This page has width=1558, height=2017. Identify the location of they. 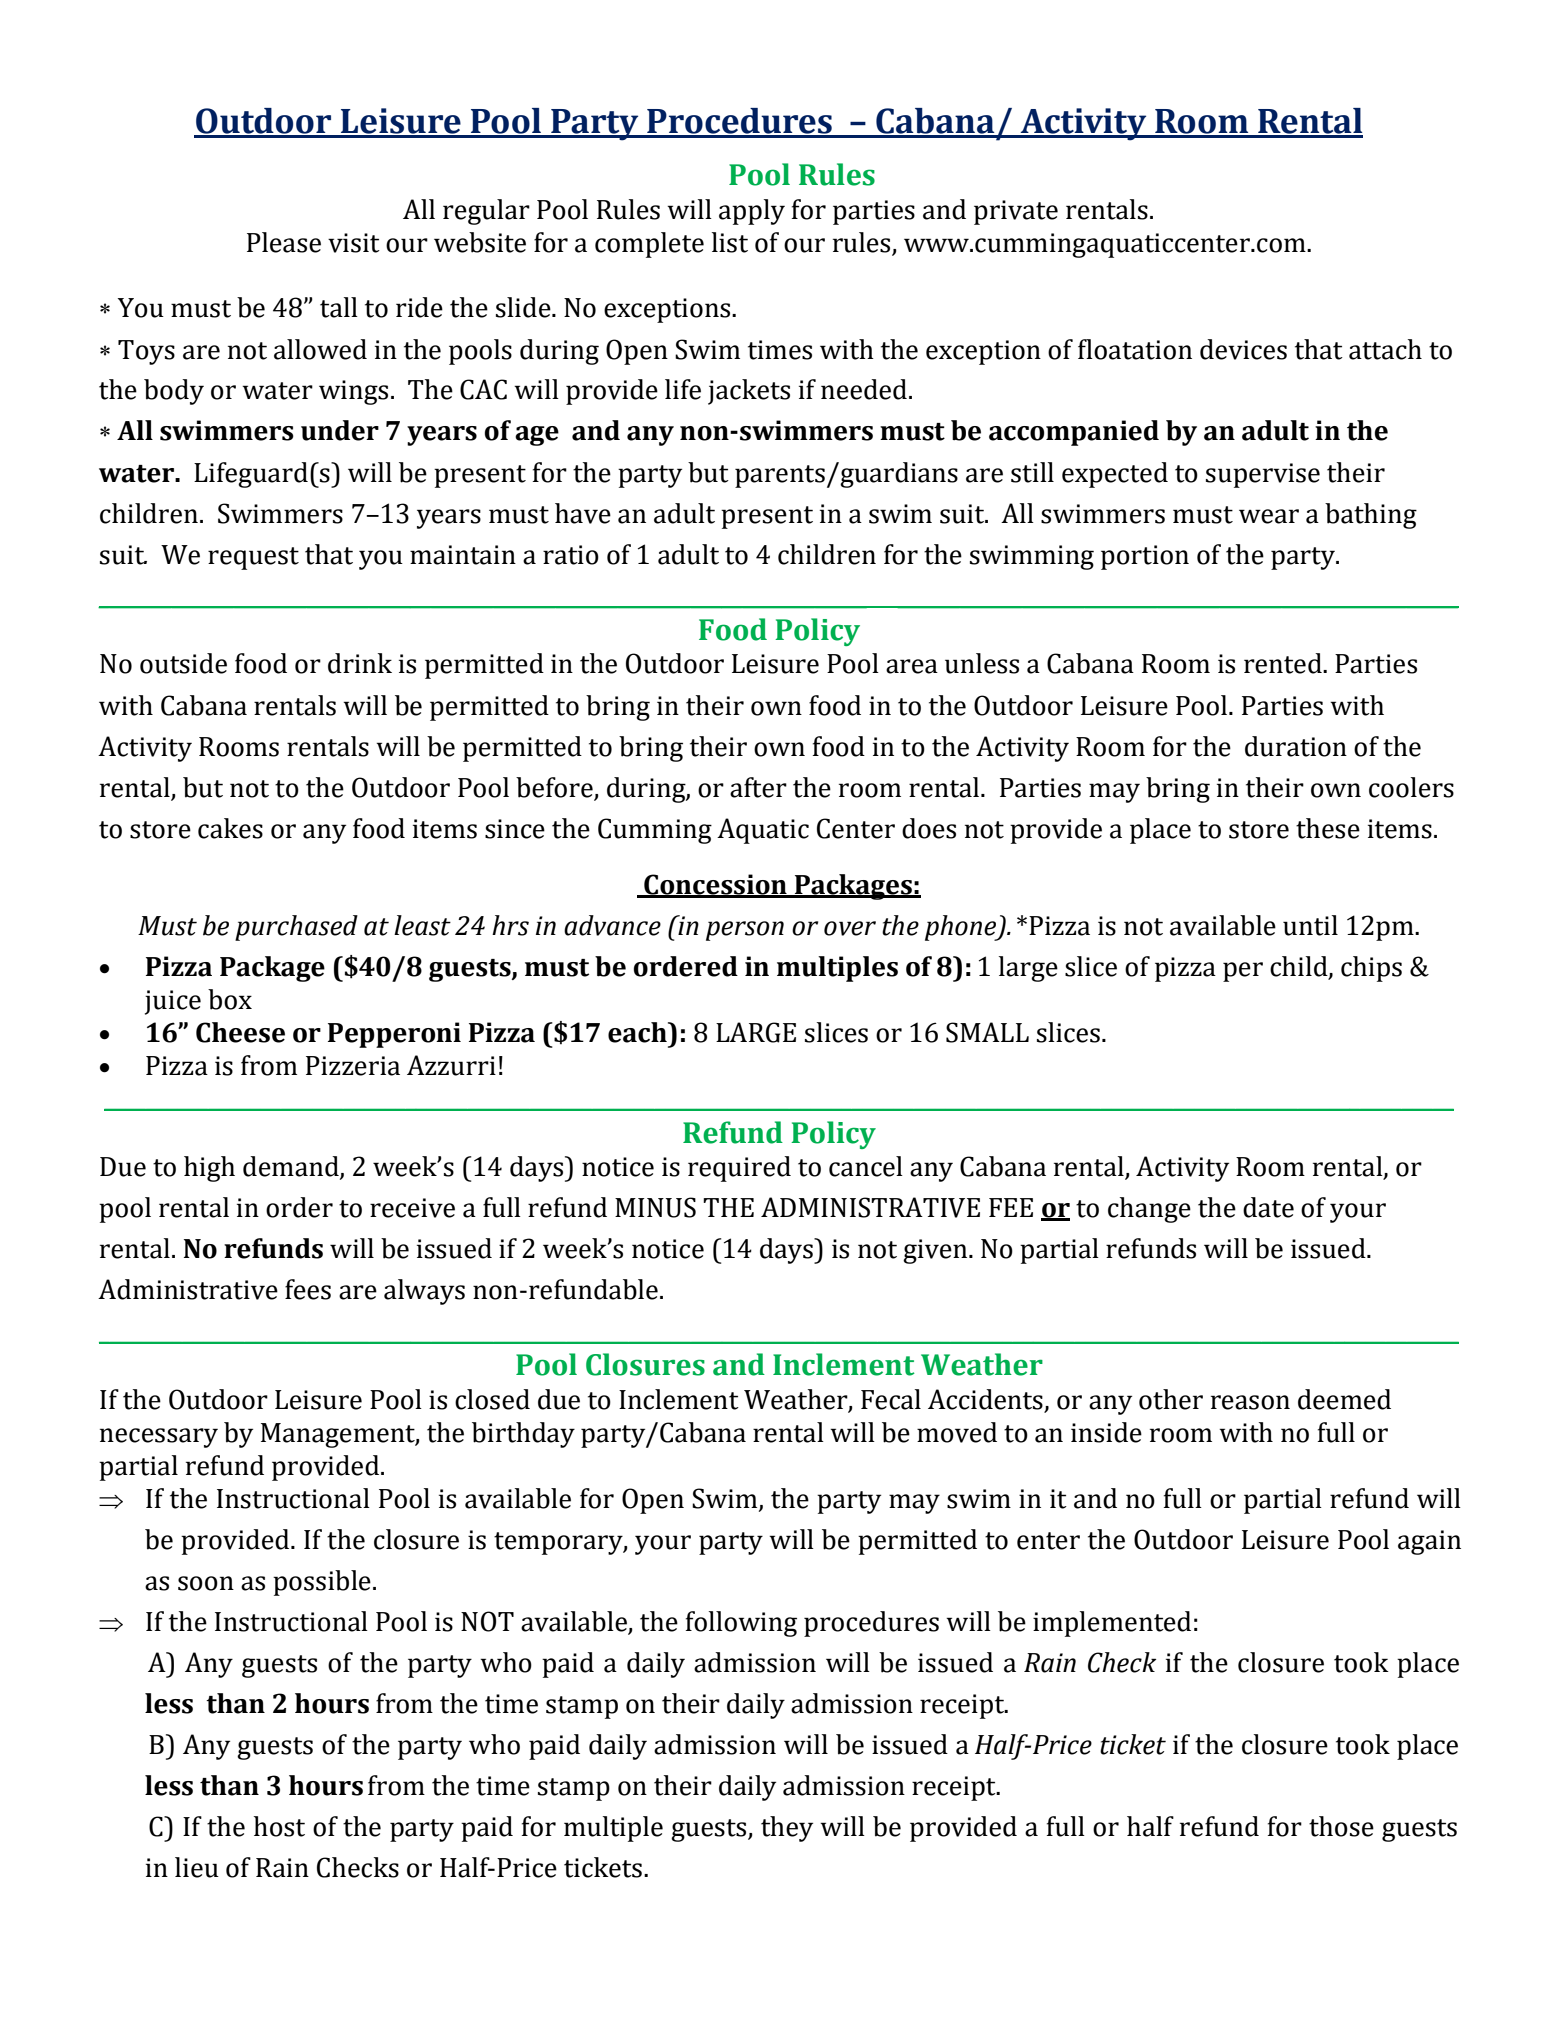
(787, 1829).
